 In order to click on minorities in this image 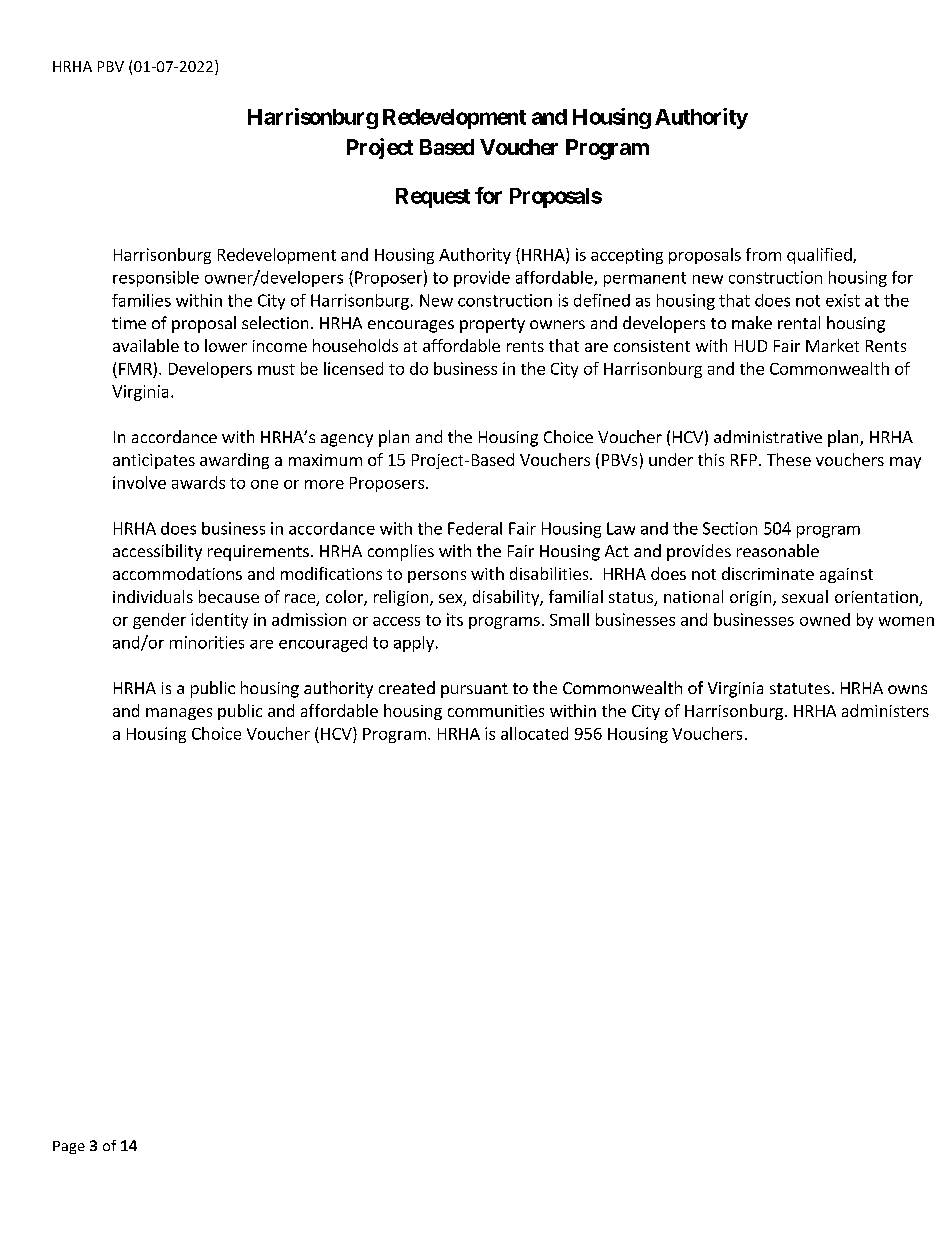, I will do `click(207, 642)`.
